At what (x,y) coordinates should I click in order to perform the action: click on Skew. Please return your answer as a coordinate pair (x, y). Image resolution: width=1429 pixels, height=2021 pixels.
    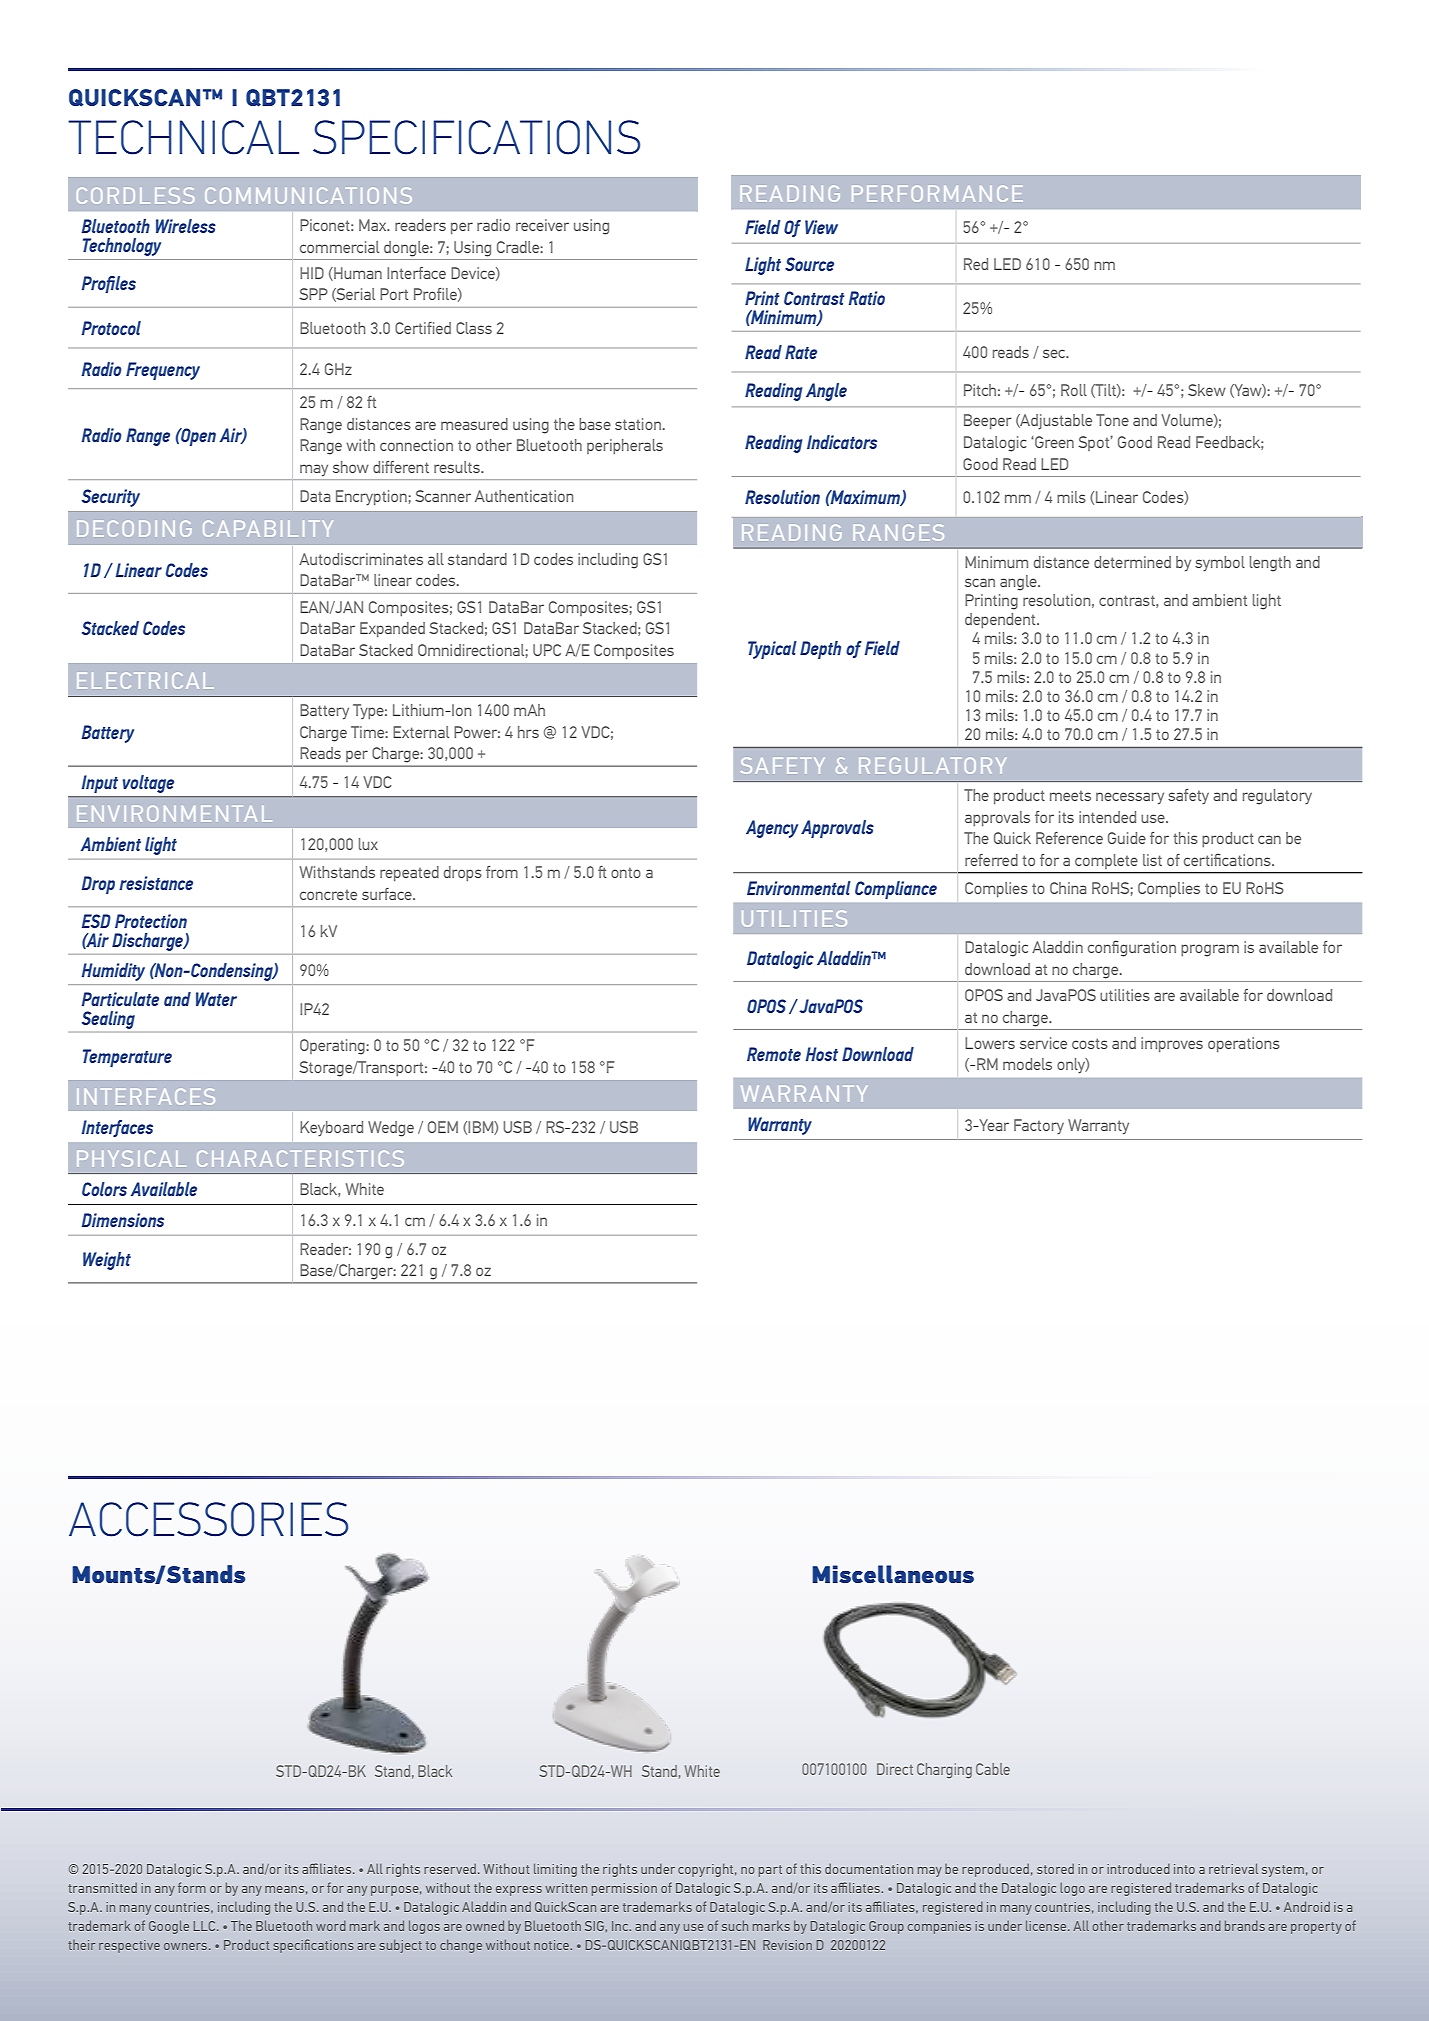
    Looking at the image, I should click on (1207, 390).
